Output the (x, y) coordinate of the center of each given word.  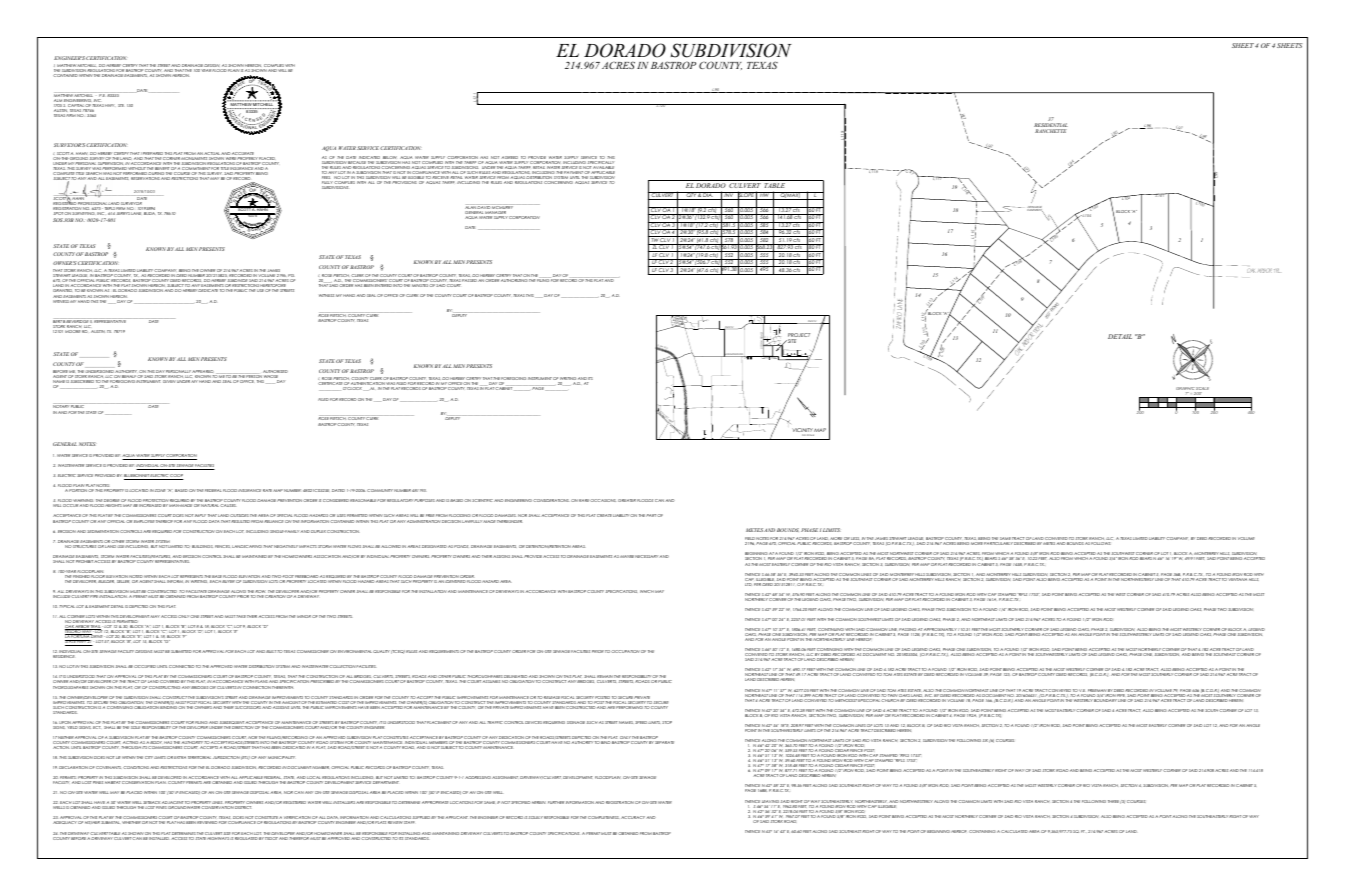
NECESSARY (647, 556)
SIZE (227, 835)
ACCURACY (633, 817)
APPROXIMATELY (940, 631)
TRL (1277, 271)
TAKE (241, 616)
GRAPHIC (1186, 390)
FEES (326, 179)
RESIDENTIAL (1051, 126)
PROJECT (799, 336)
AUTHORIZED (274, 373)
